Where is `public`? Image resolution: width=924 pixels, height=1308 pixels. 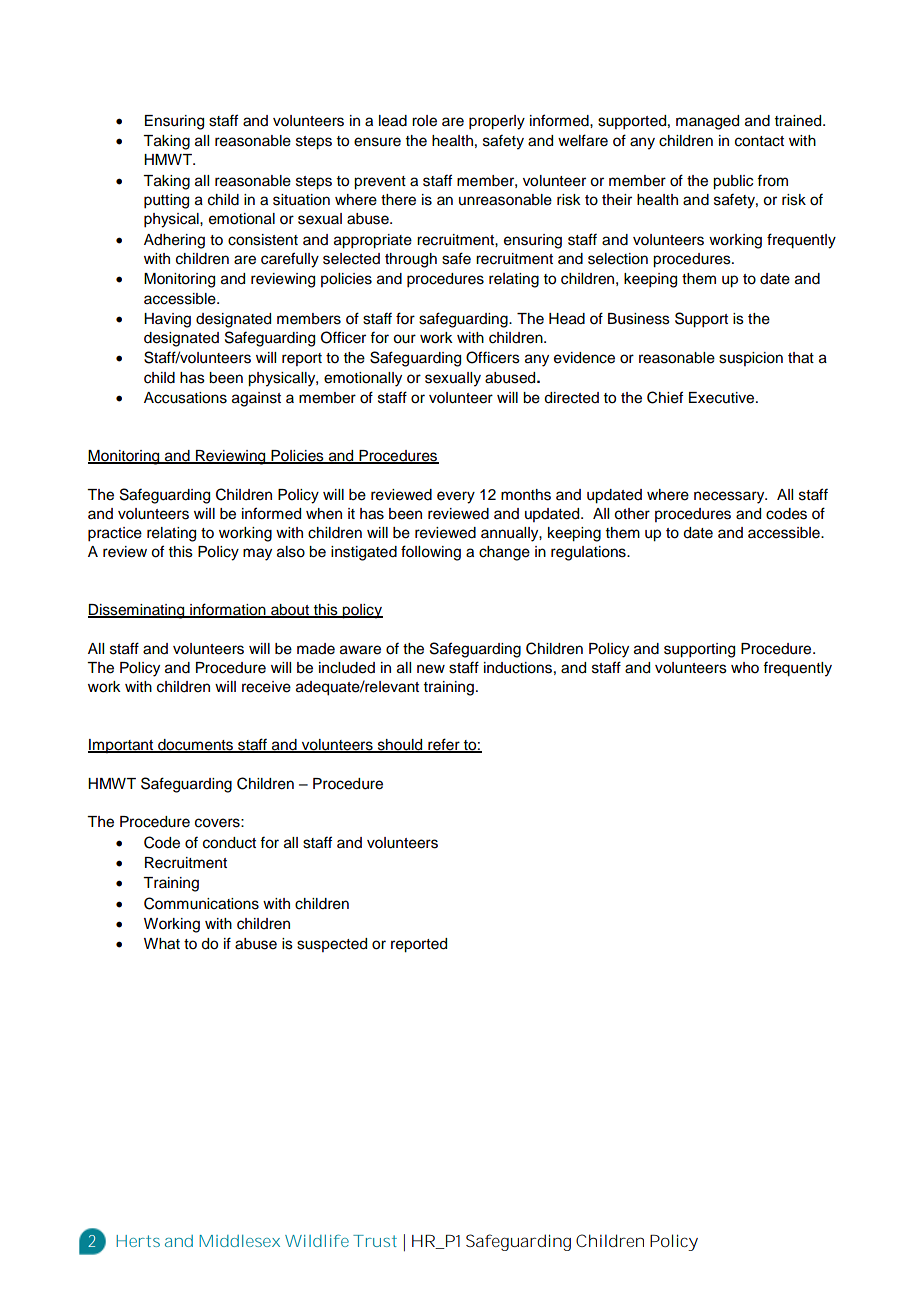
public is located at coordinates (733, 182).
